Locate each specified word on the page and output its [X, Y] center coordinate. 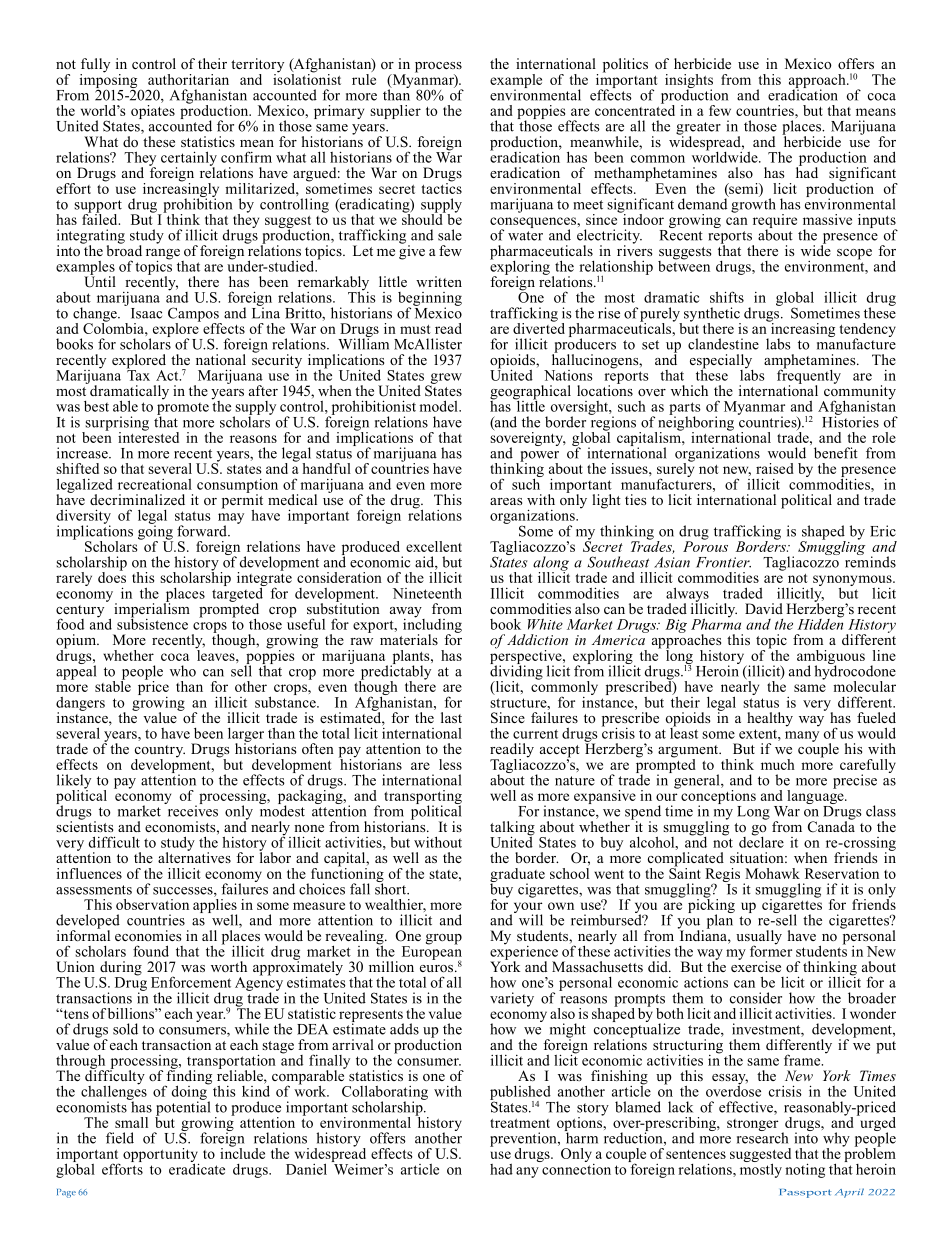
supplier [395, 112]
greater [698, 129]
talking [512, 829]
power [538, 457]
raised [775, 468]
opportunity [161, 1156]
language [815, 797]
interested [148, 436]
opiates [153, 112]
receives [191, 810]
